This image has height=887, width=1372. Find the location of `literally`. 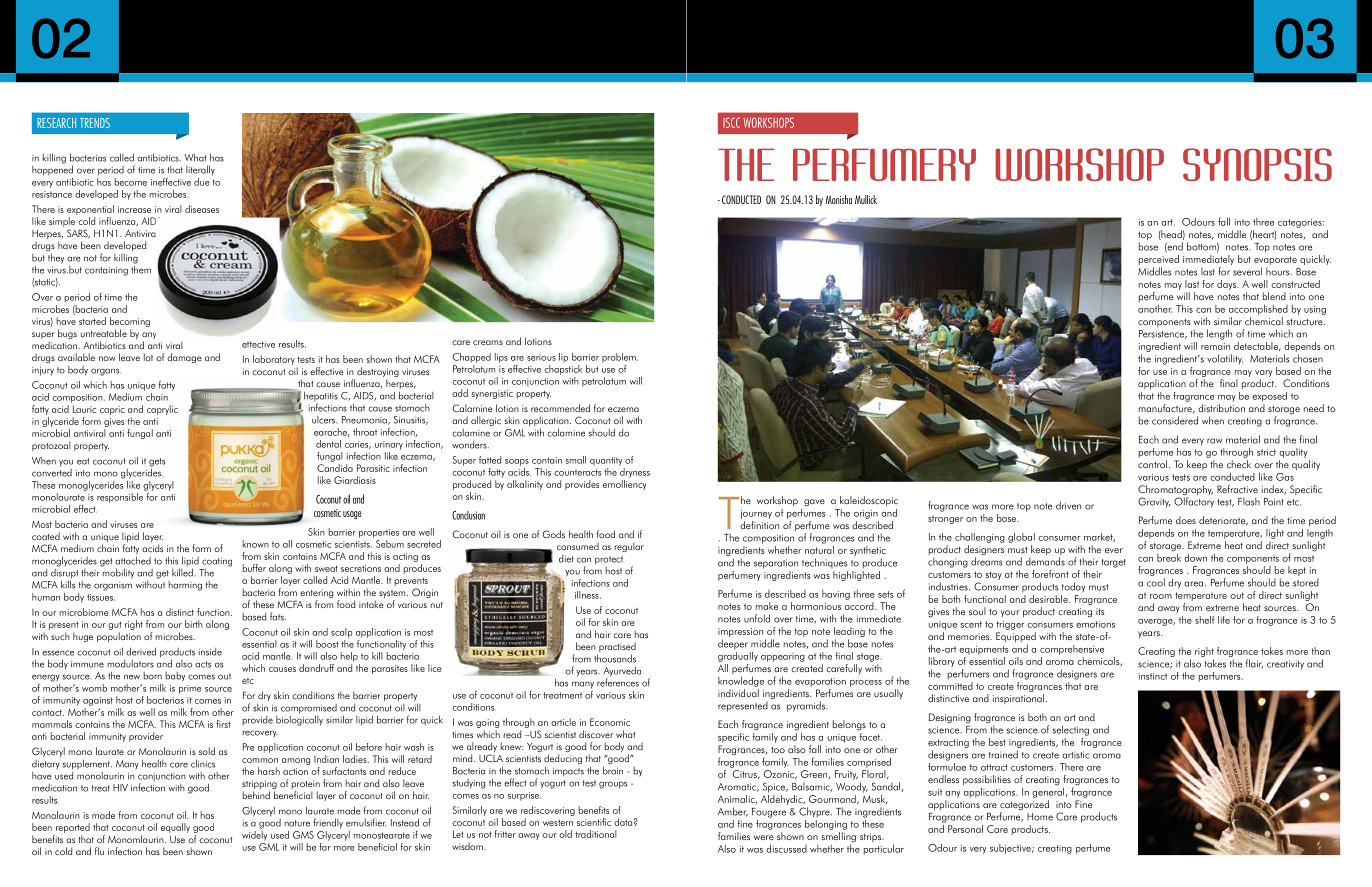

literally is located at coordinates (200, 170).
